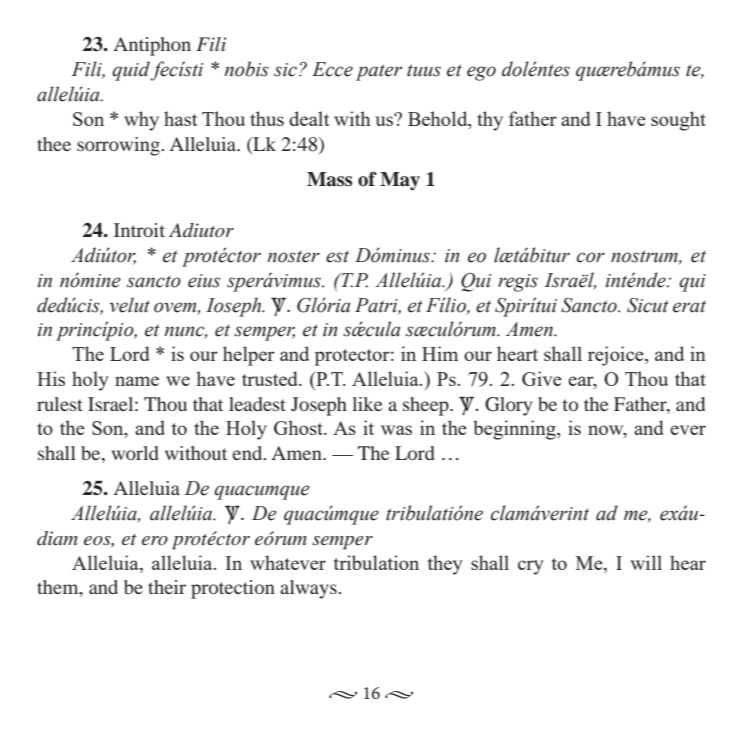 Image resolution: width=743 pixels, height=743 pixels. I want to click on pater, so click(379, 72).
